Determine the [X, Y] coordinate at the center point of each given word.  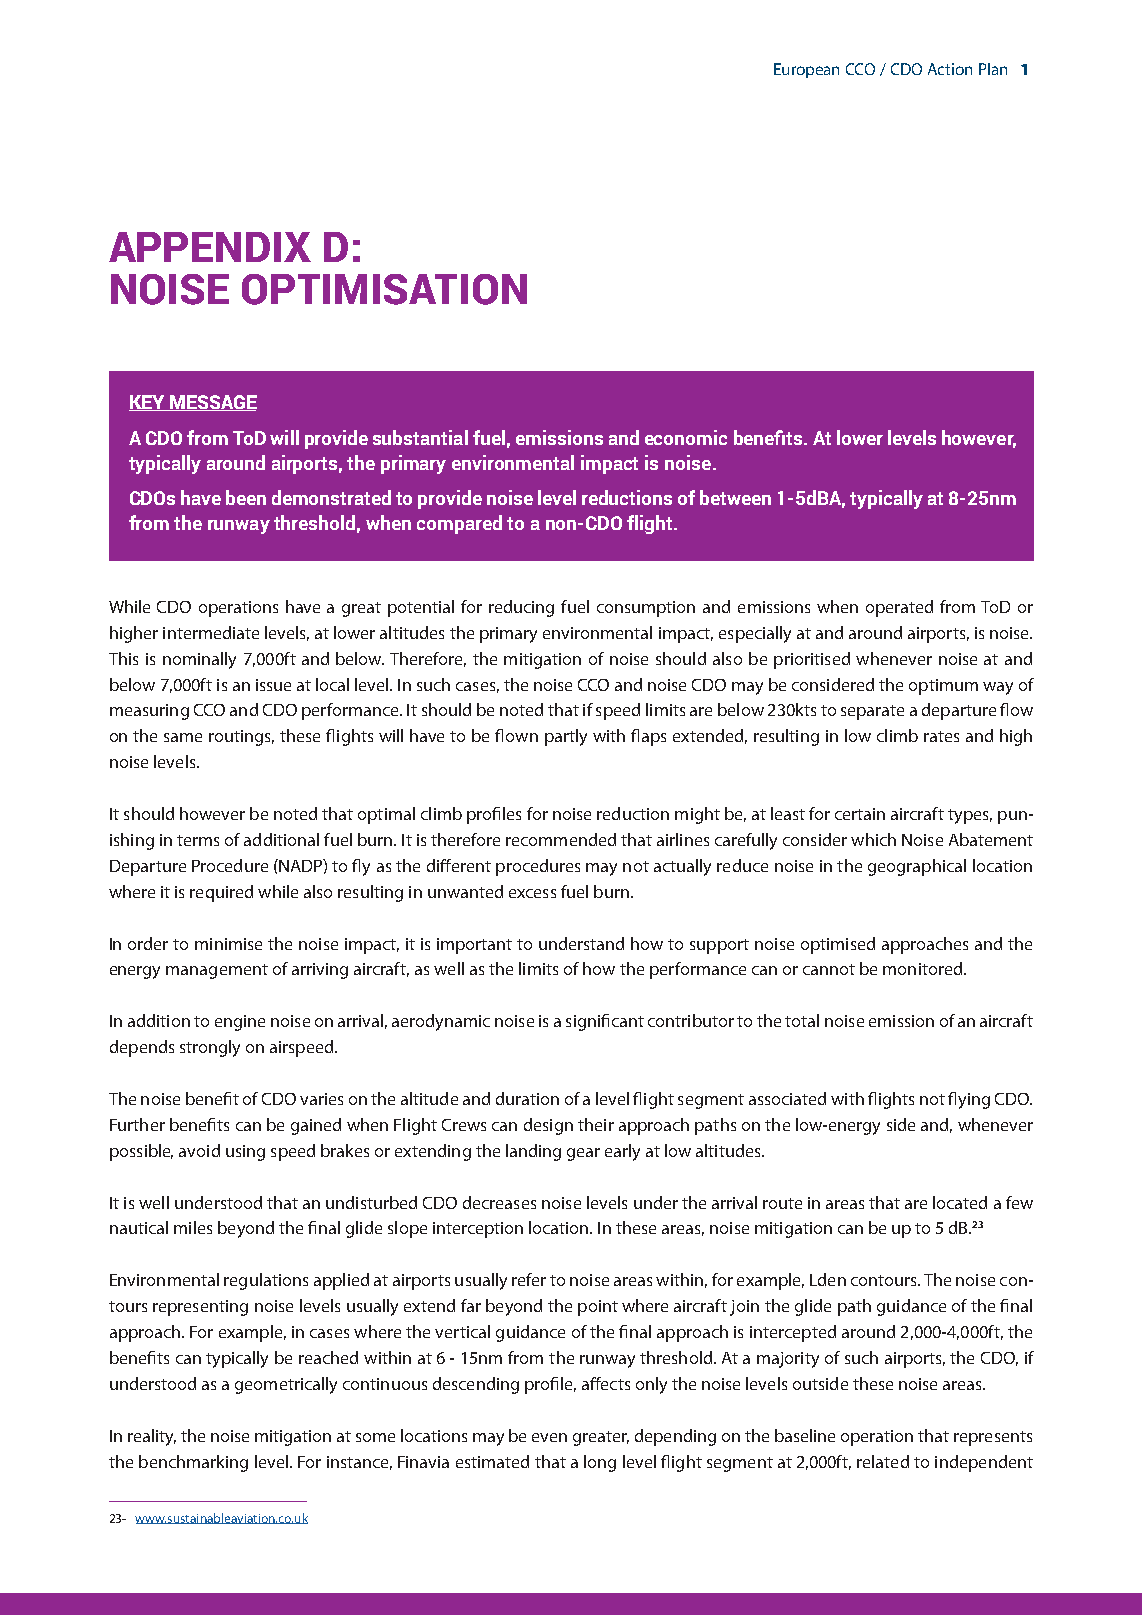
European [806, 70]
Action [950, 69]
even [549, 1437]
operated [899, 608]
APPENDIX [210, 247]
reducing [521, 608]
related [883, 1461]
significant [605, 1022]
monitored [922, 968]
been [246, 497]
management [217, 971]
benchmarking [193, 1463]
